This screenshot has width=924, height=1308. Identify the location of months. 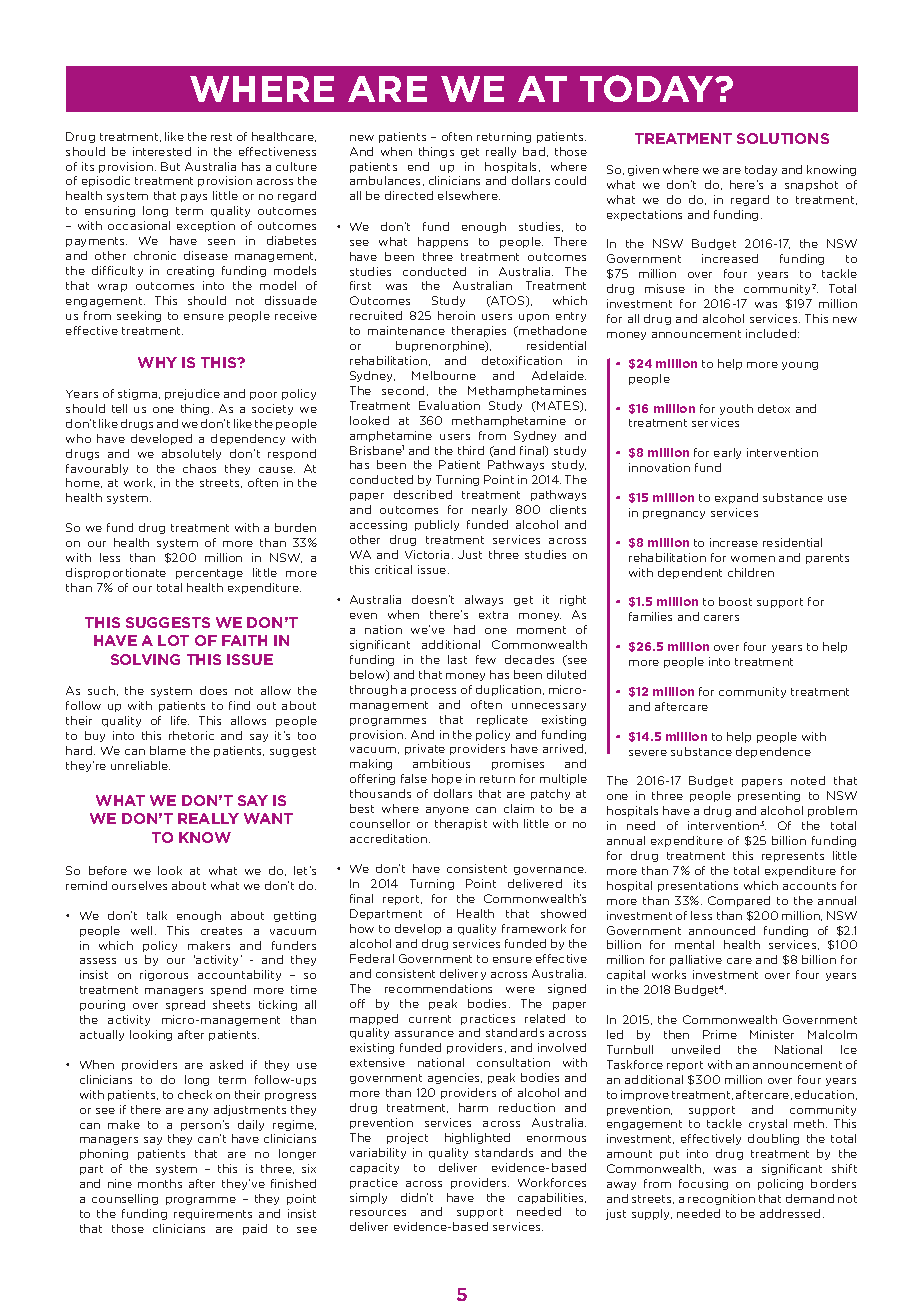
(160, 1183).
